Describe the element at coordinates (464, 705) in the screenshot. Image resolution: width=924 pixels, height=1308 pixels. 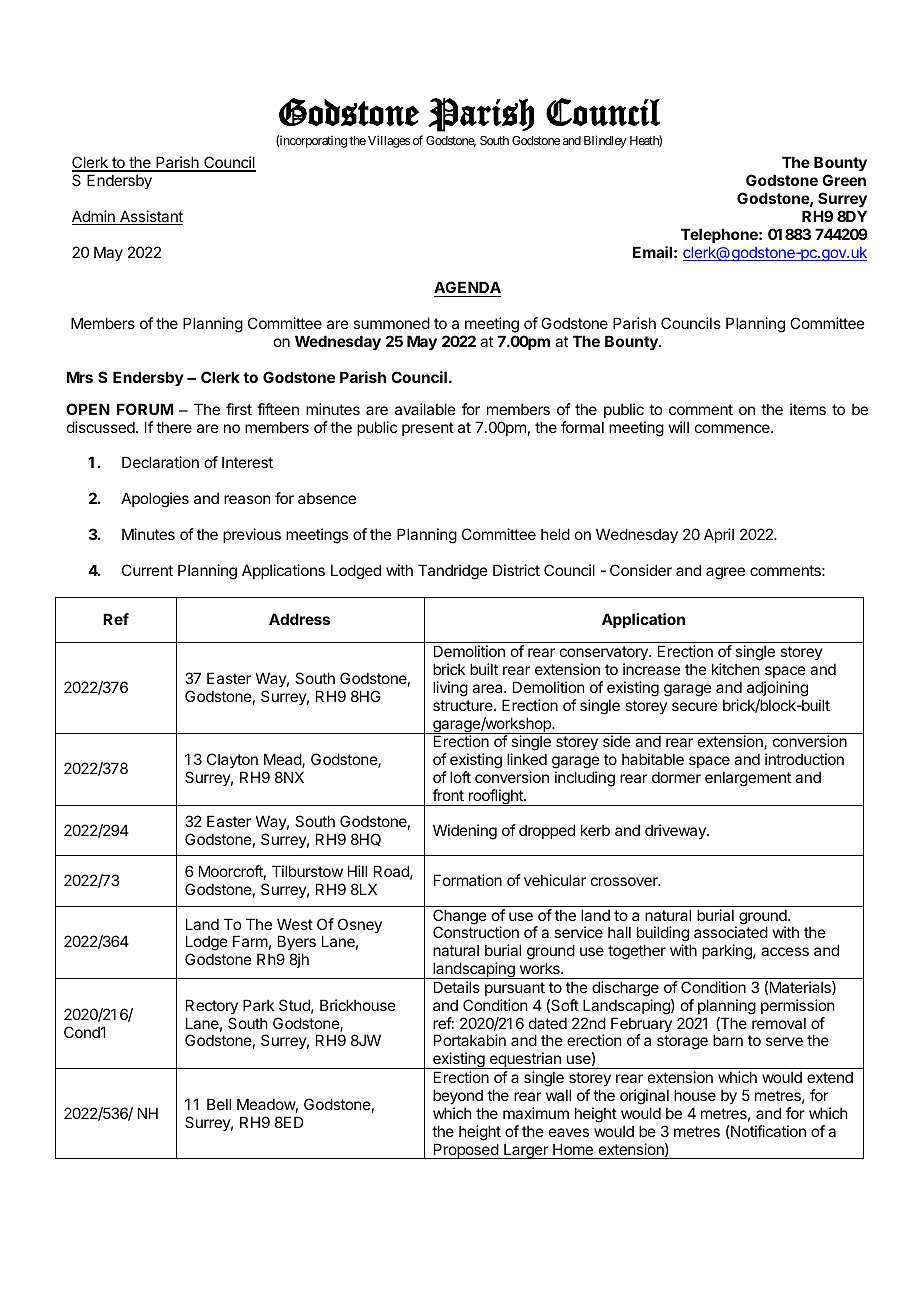
I see `structure` at that location.
